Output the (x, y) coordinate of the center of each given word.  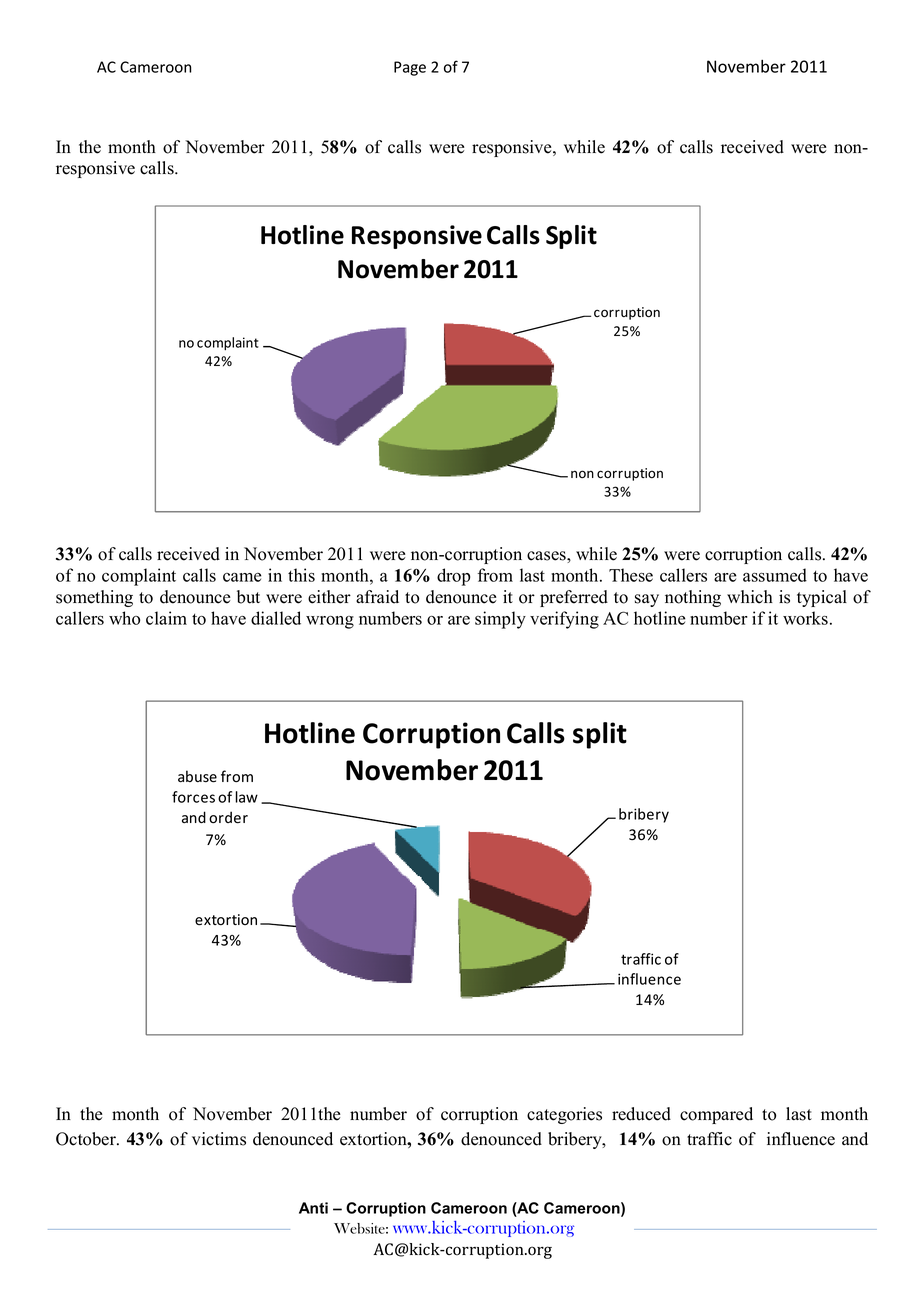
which (750, 597)
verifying (564, 620)
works (805, 618)
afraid (377, 597)
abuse (197, 776)
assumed (775, 575)
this (301, 575)
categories (564, 1115)
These (631, 575)
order (228, 817)
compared (716, 1115)
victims (219, 1139)
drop (453, 577)
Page (410, 68)
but (248, 597)
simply (500, 620)
